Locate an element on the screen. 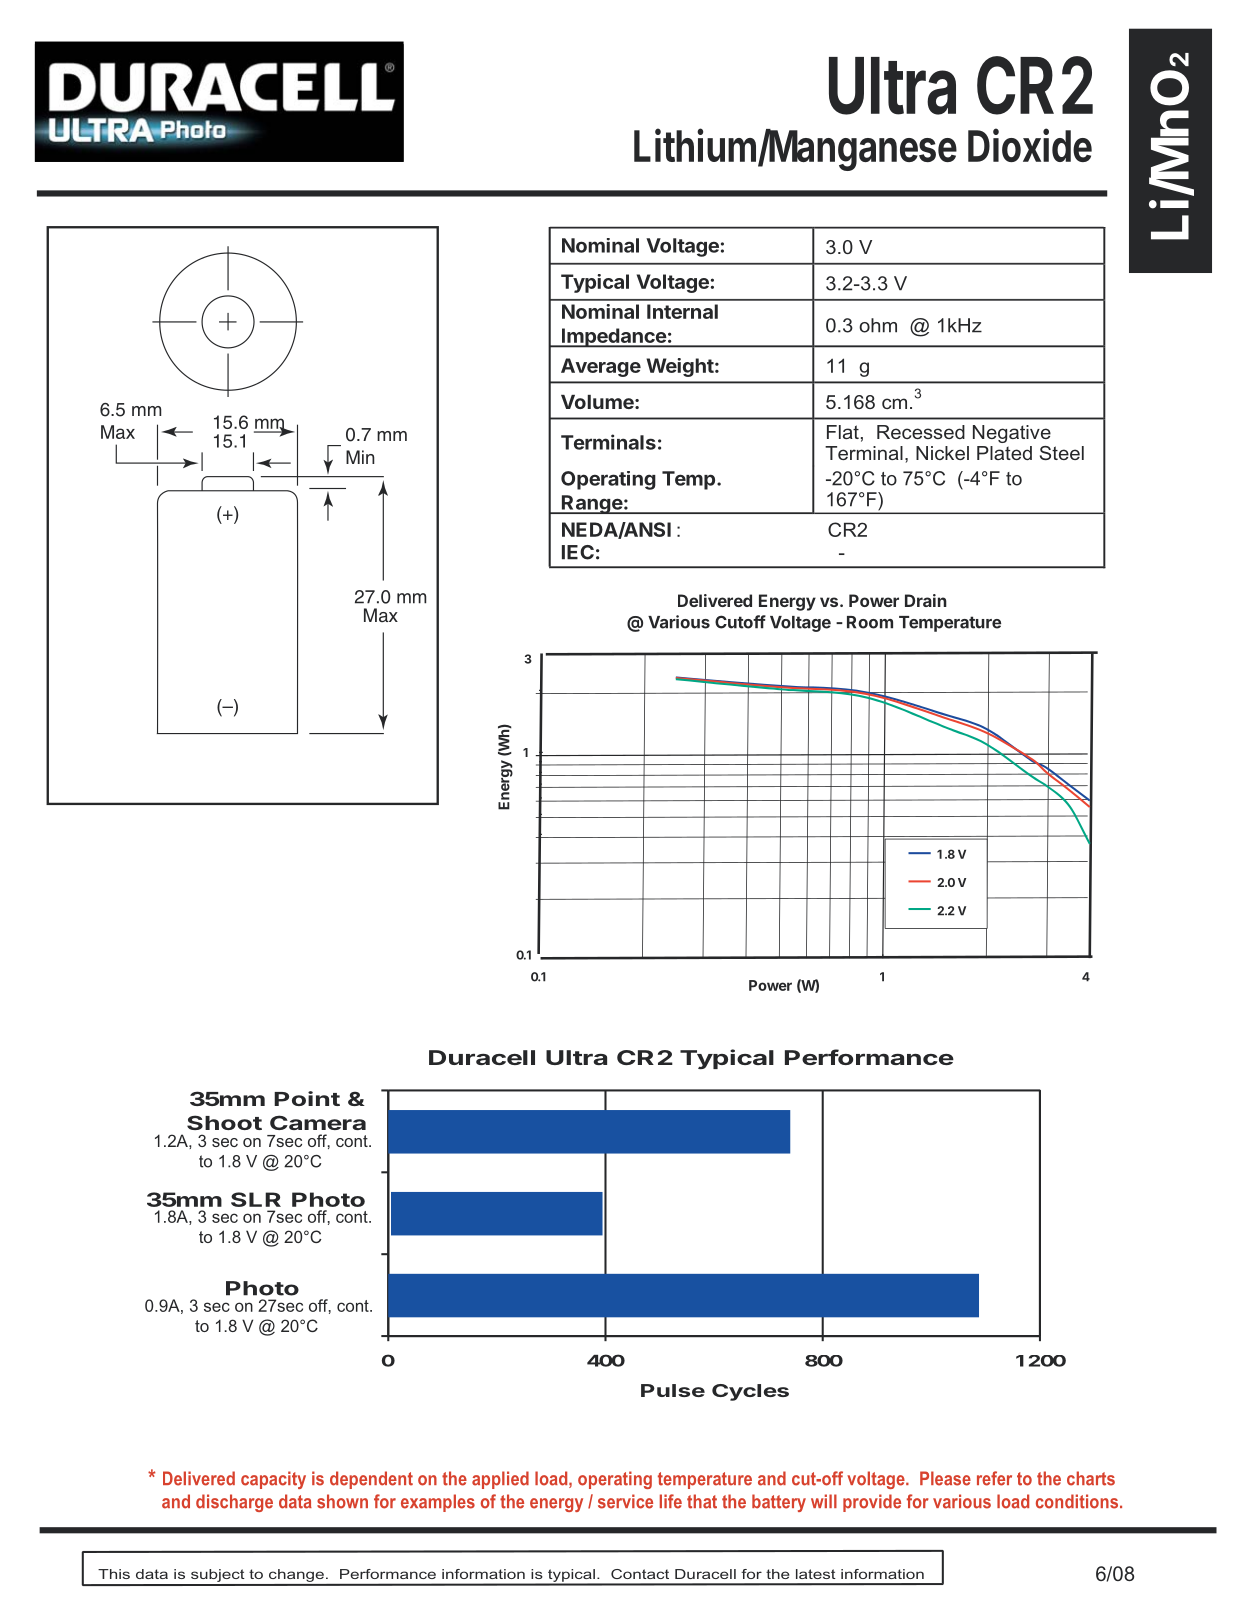  Cutoff is located at coordinates (740, 622).
